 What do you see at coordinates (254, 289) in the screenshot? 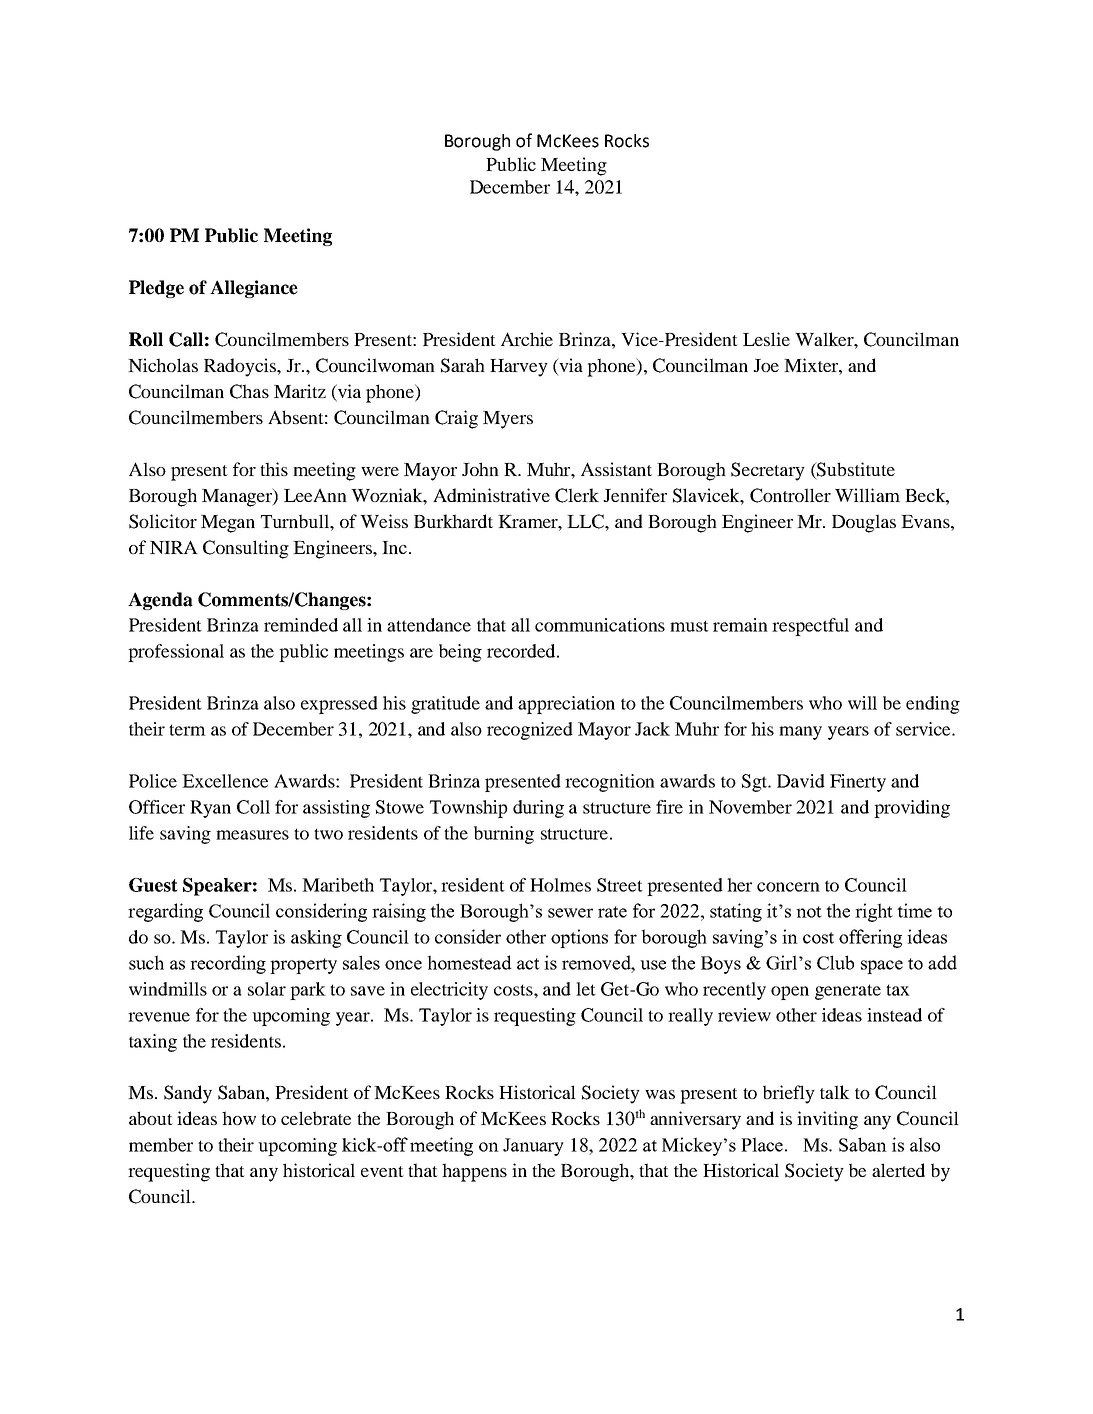
I see `Allegiance` at bounding box center [254, 289].
